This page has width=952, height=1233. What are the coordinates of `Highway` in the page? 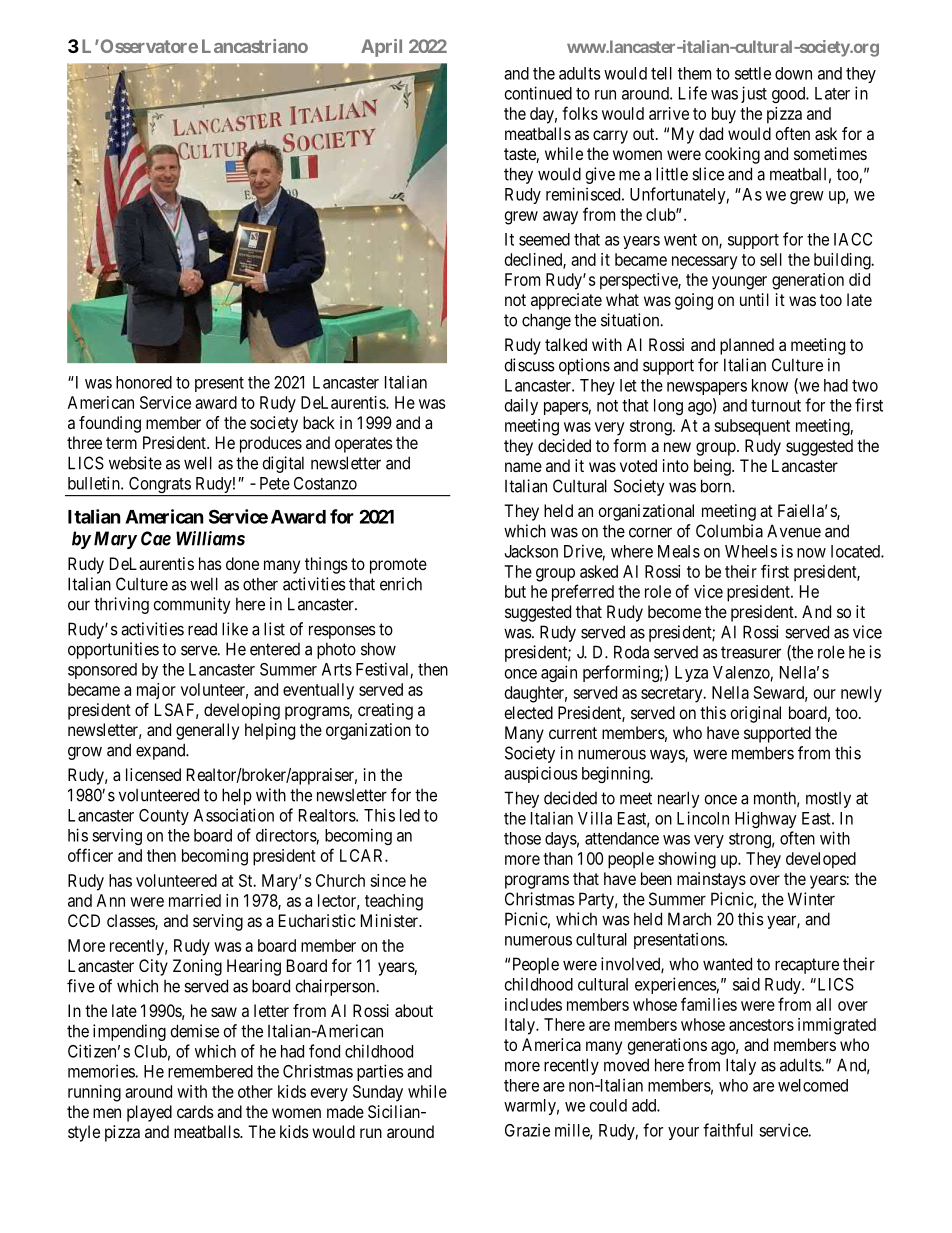 It's located at (766, 819).
